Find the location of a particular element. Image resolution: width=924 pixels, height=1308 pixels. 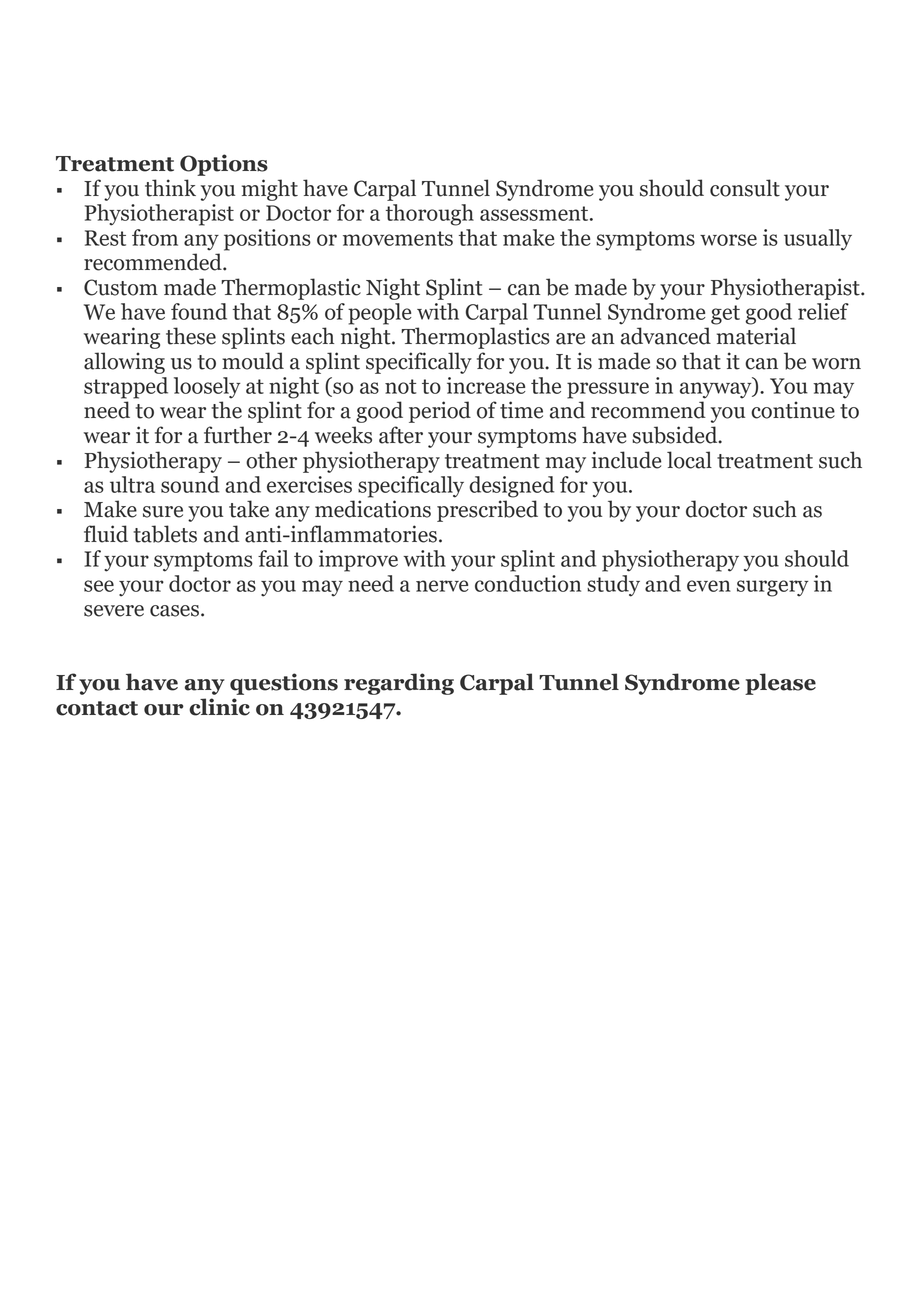

increase is located at coordinates (486, 385).
